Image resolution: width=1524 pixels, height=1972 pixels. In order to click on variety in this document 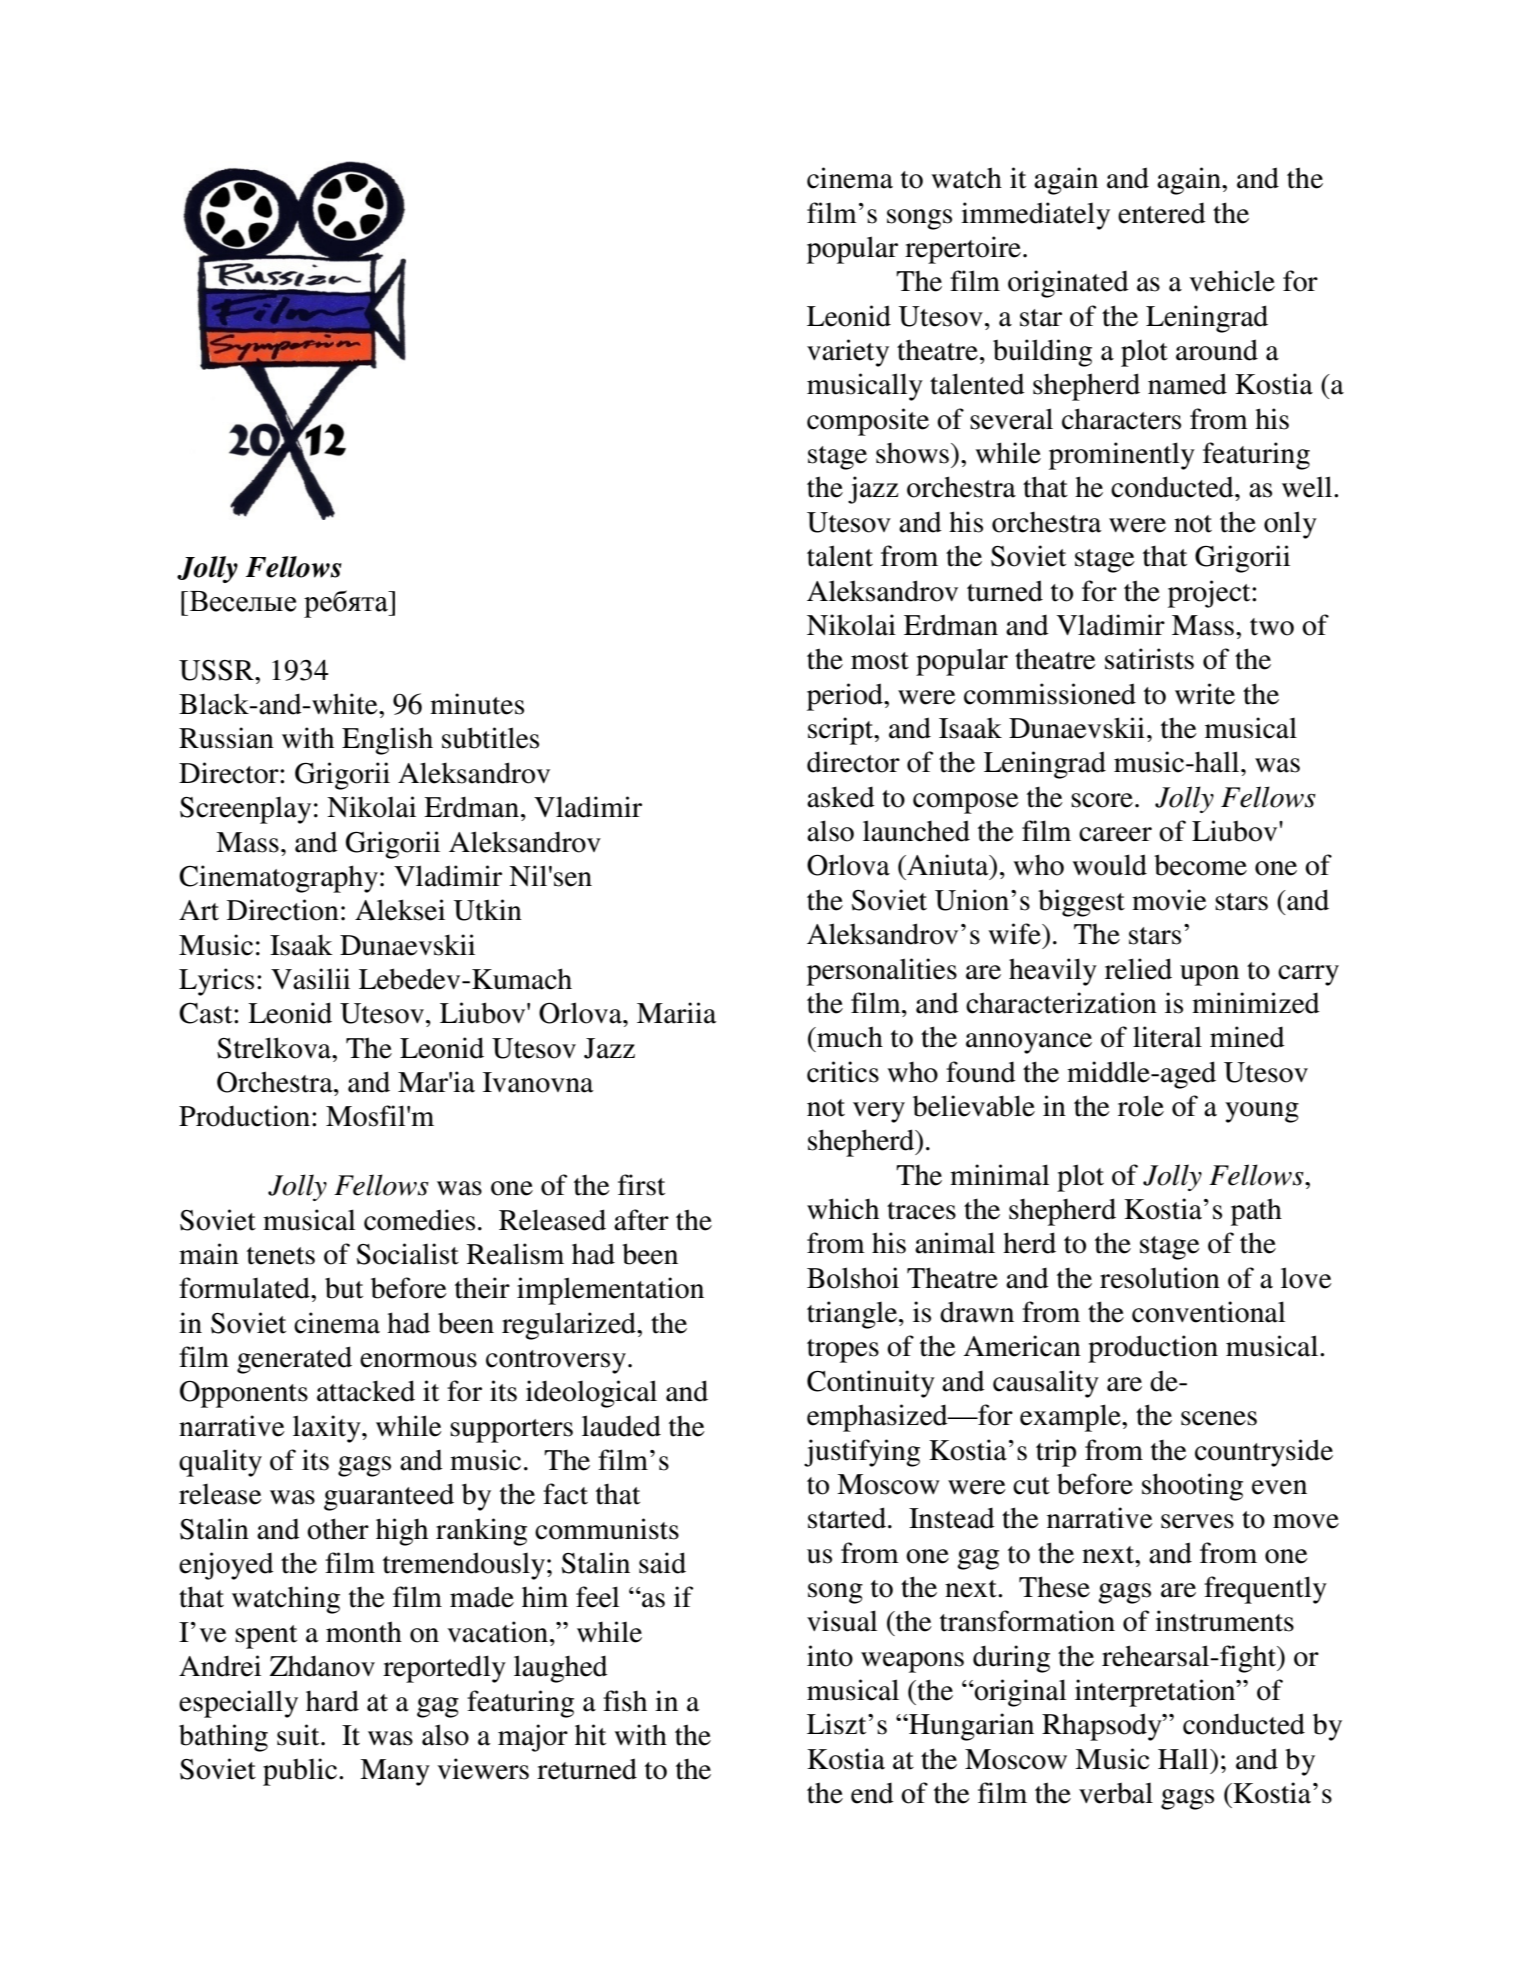, I will do `click(848, 353)`.
